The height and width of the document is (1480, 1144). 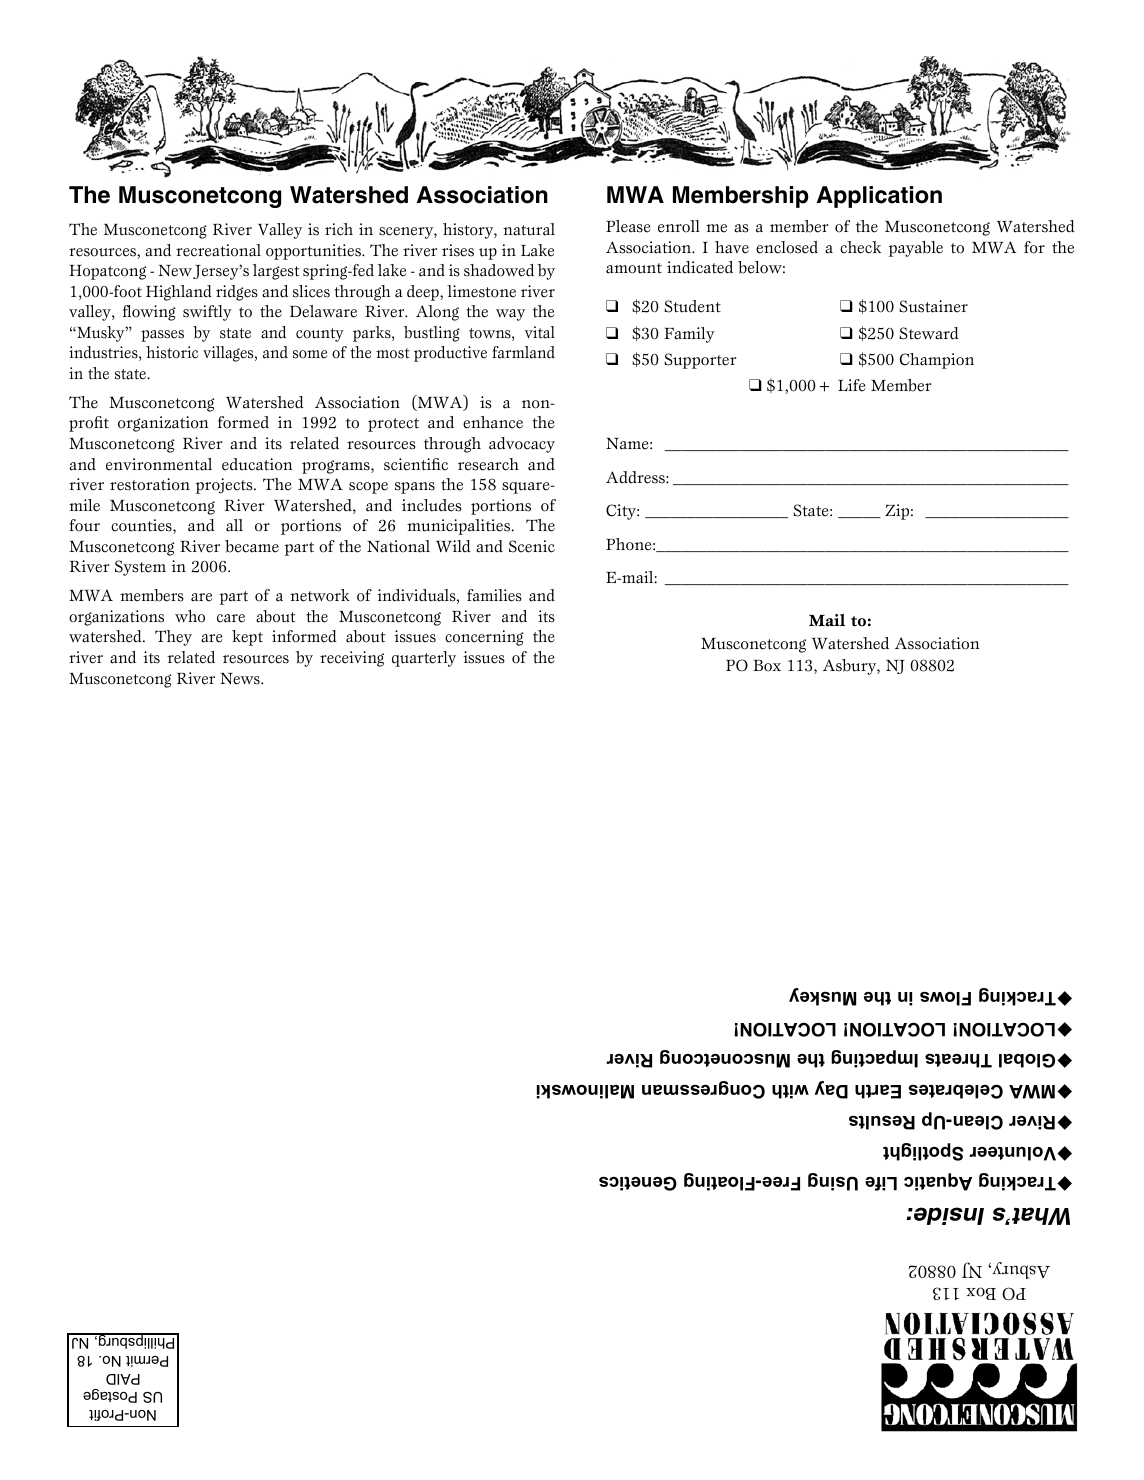 What do you see at coordinates (510, 315) in the document?
I see `way` at bounding box center [510, 315].
